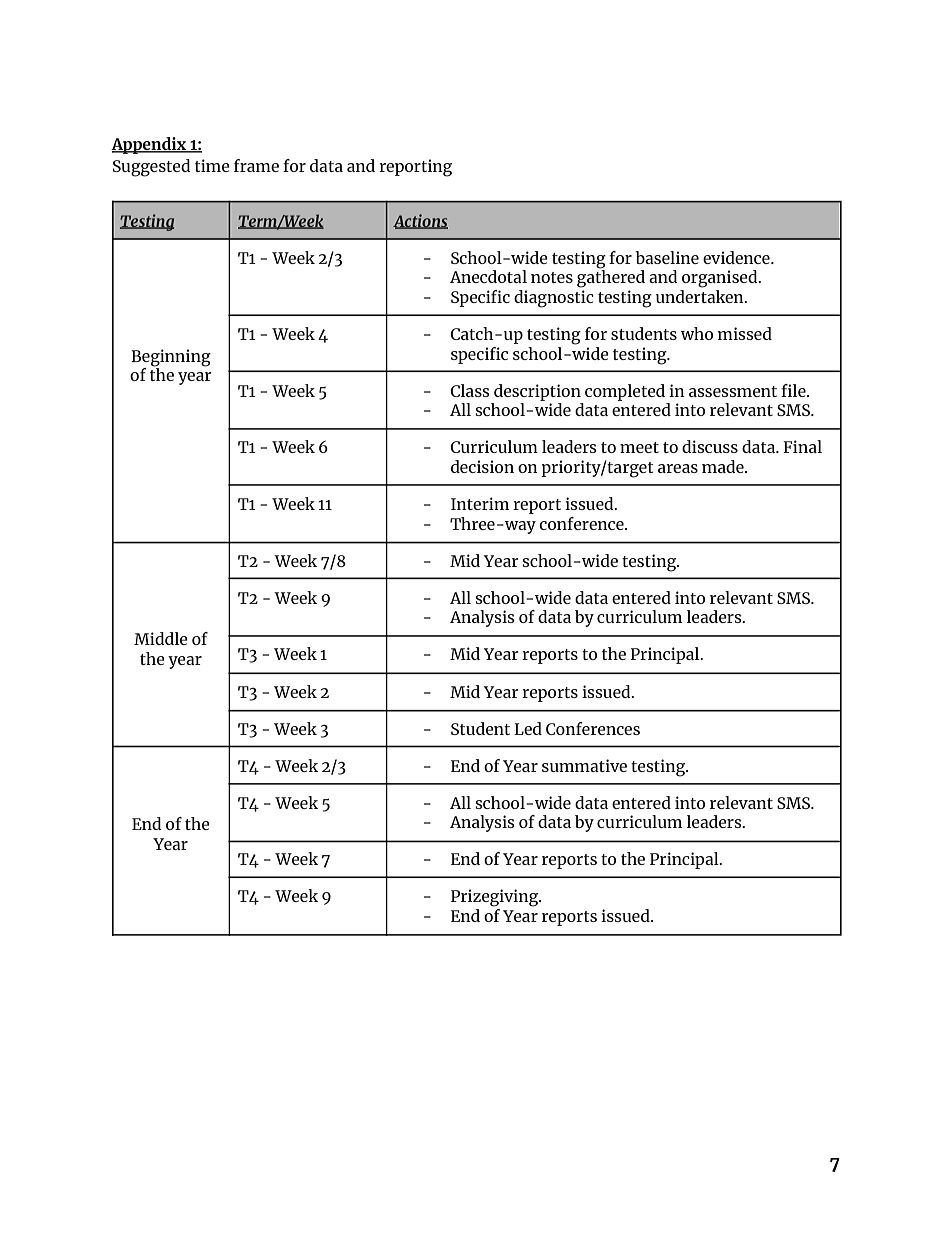  Describe the element at coordinates (584, 765) in the screenshot. I see `summative` at that location.
